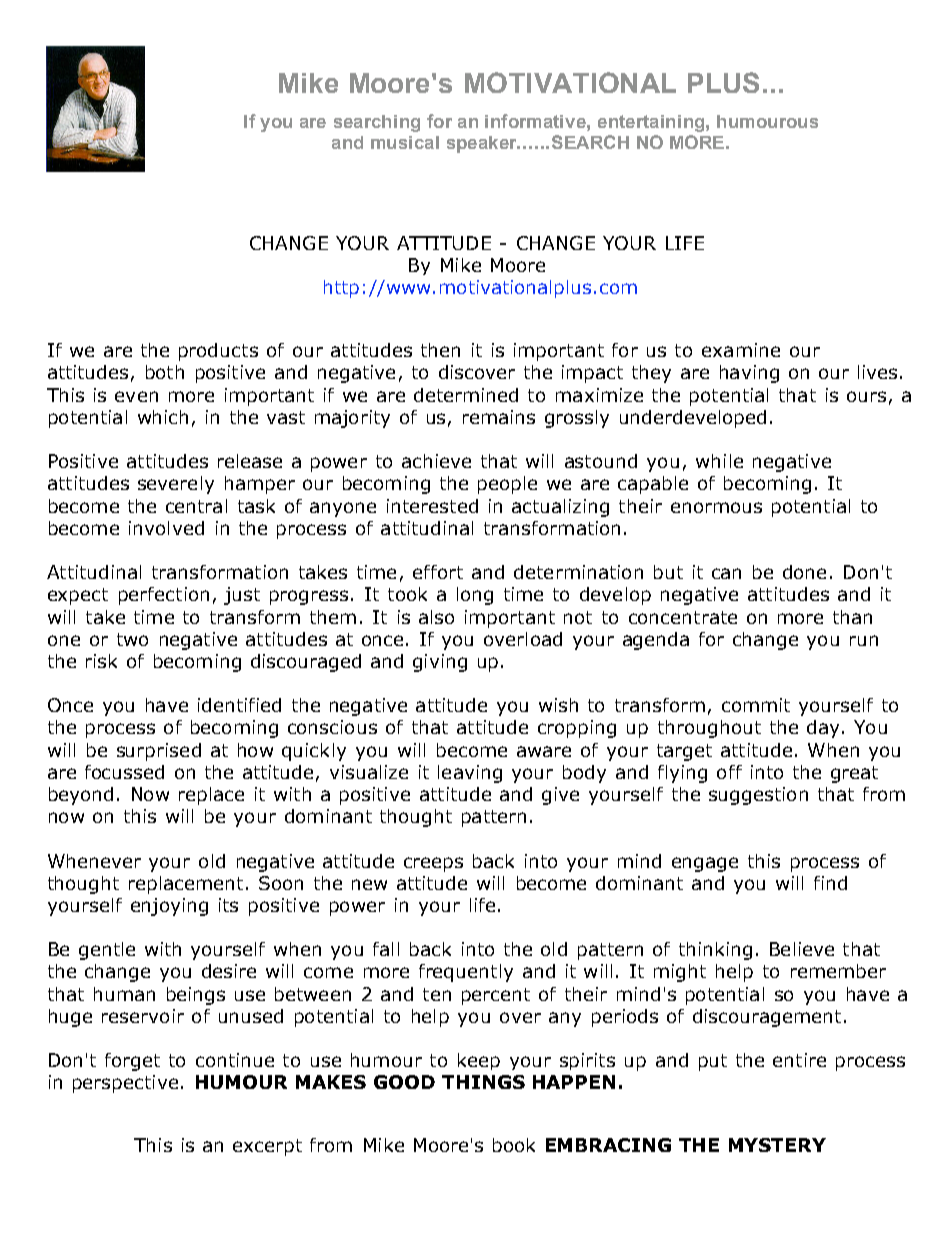 The height and width of the image is (1233, 952). I want to click on then, so click(440, 350).
